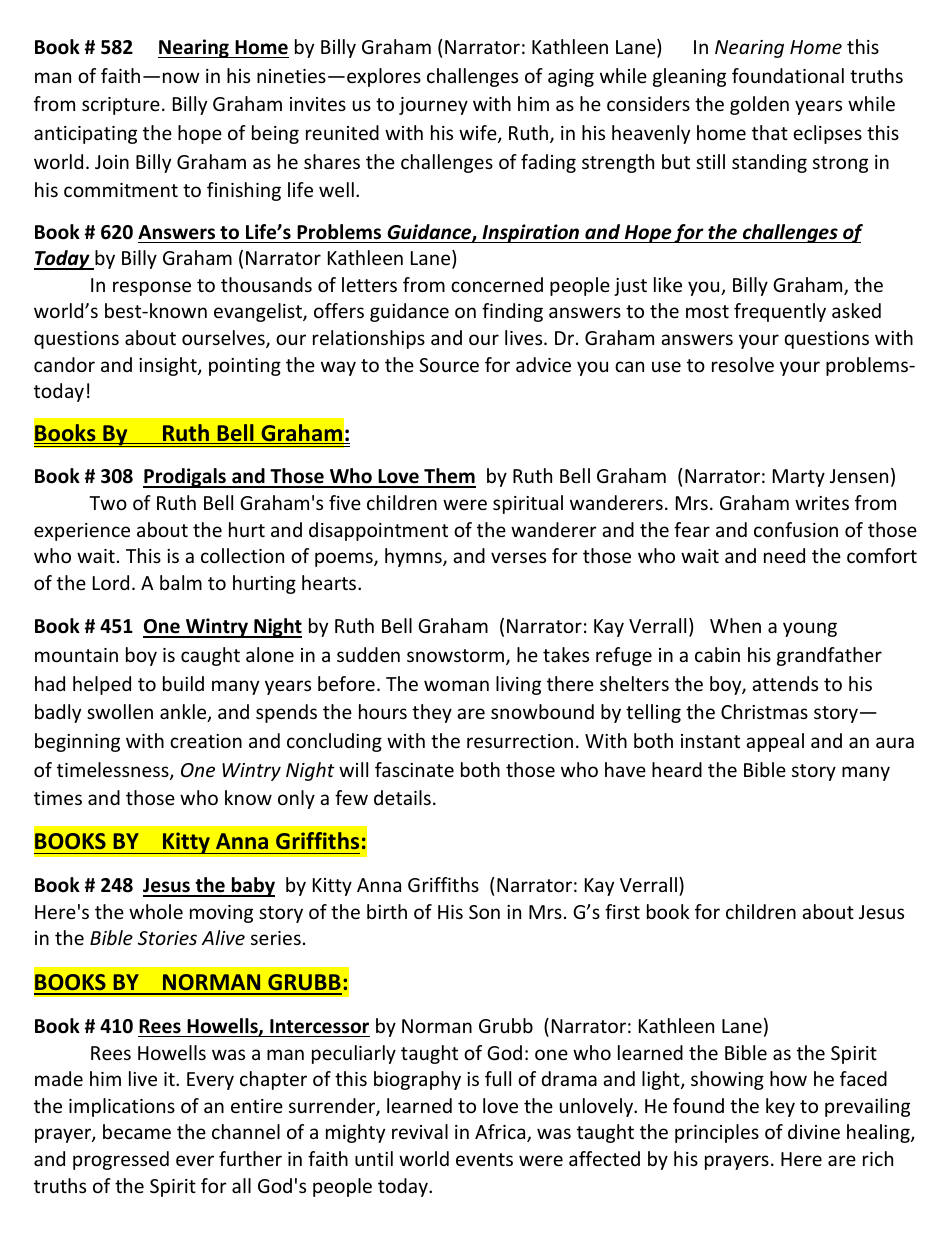 The height and width of the page is (1233, 952). What do you see at coordinates (814, 1131) in the page?
I see `divine` at bounding box center [814, 1131].
